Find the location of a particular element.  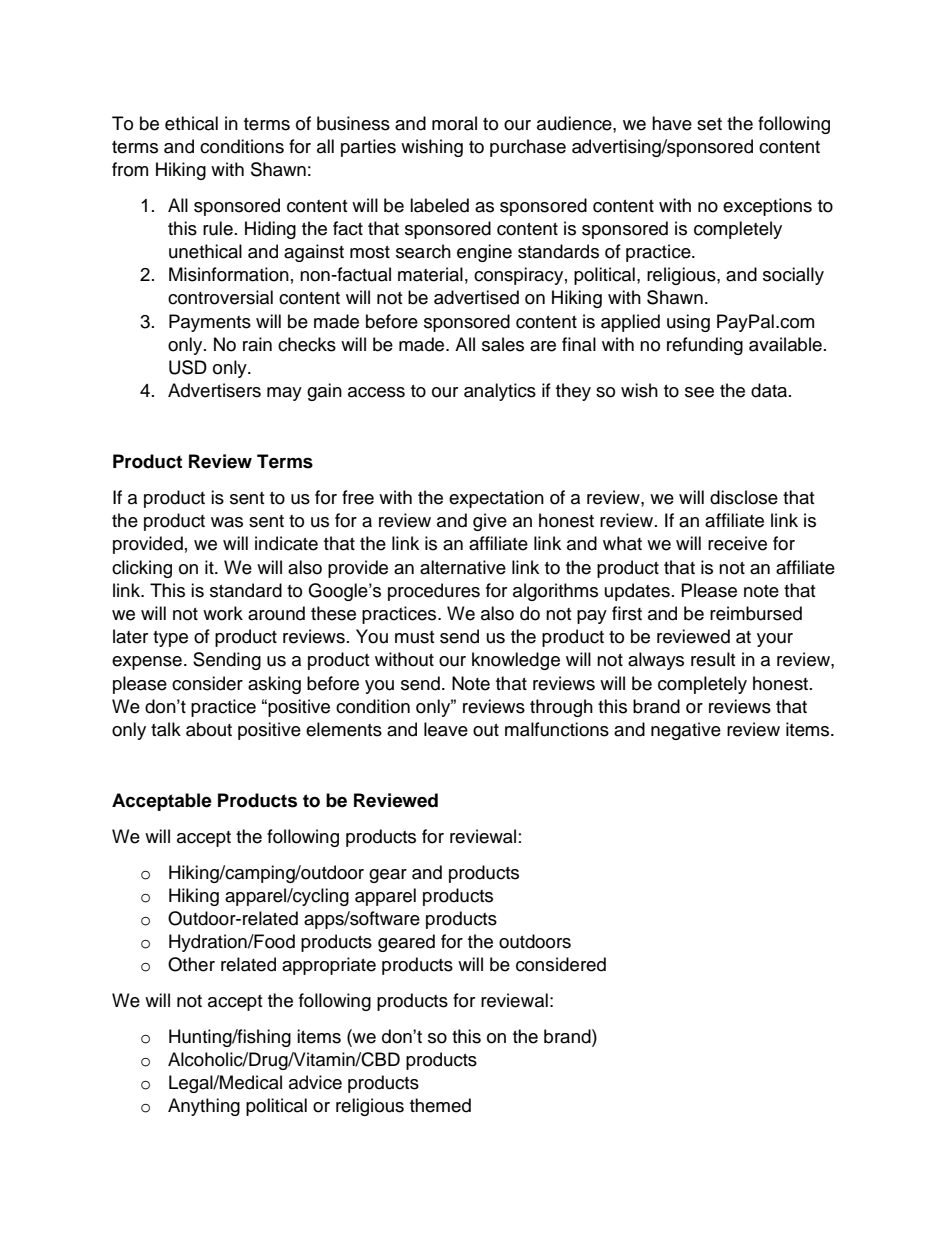

moral is located at coordinates (454, 123).
